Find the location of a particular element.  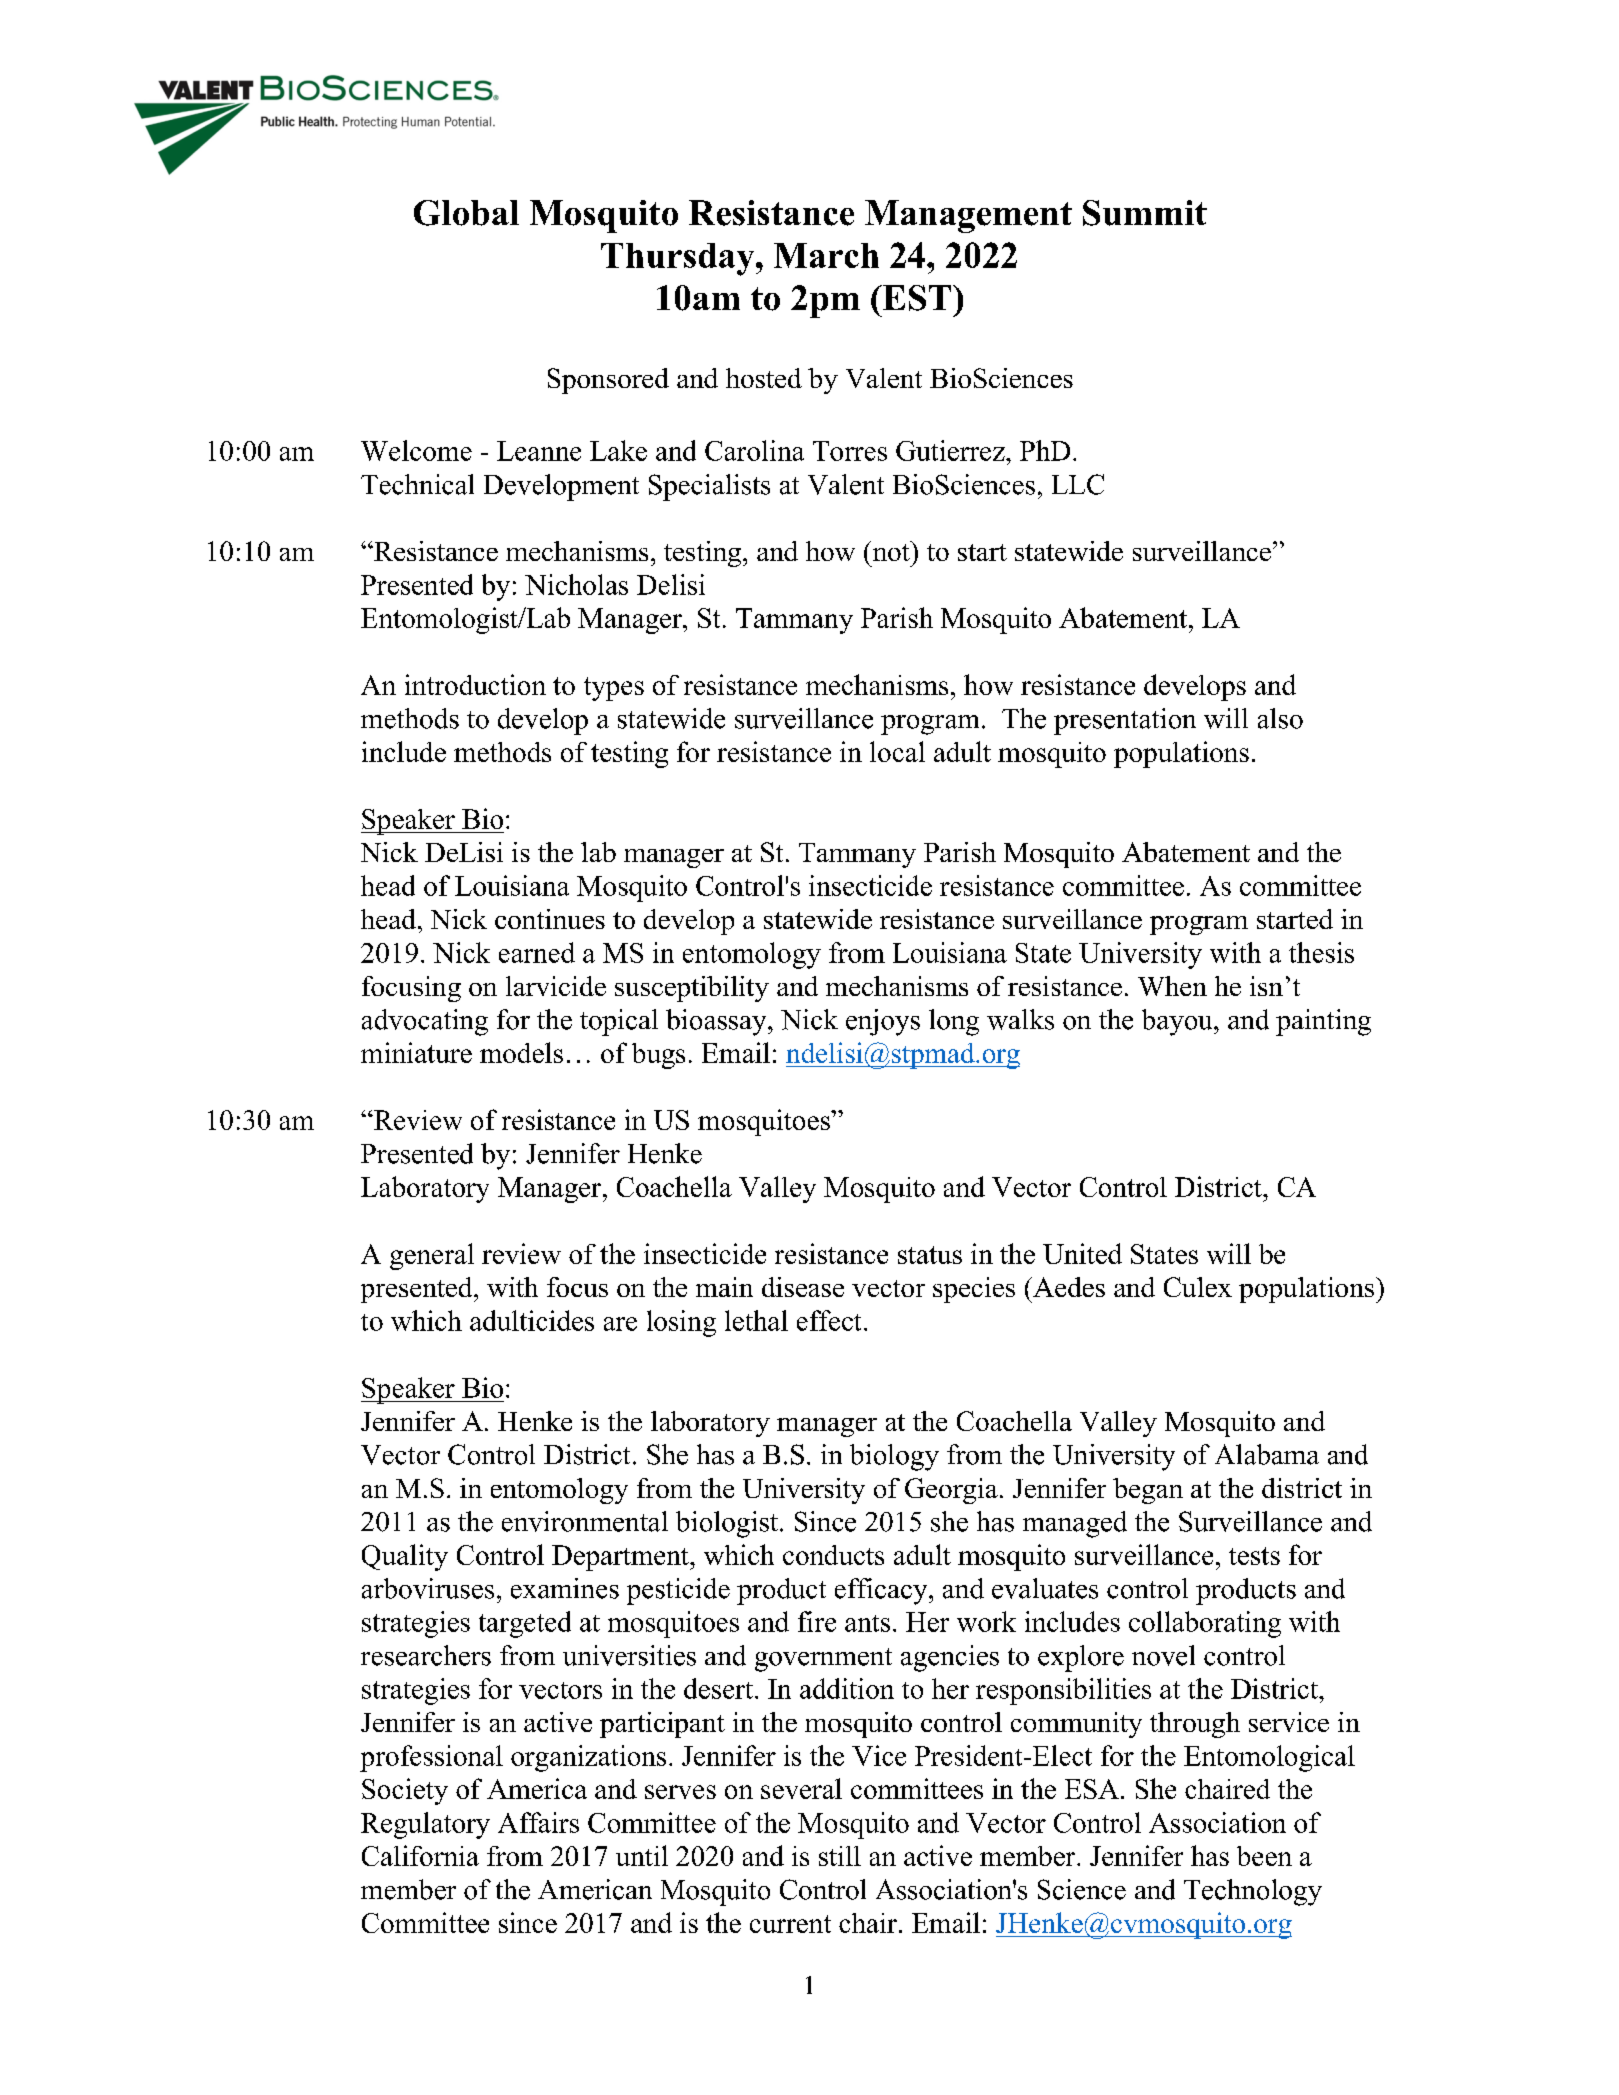

enjoys is located at coordinates (883, 1022).
